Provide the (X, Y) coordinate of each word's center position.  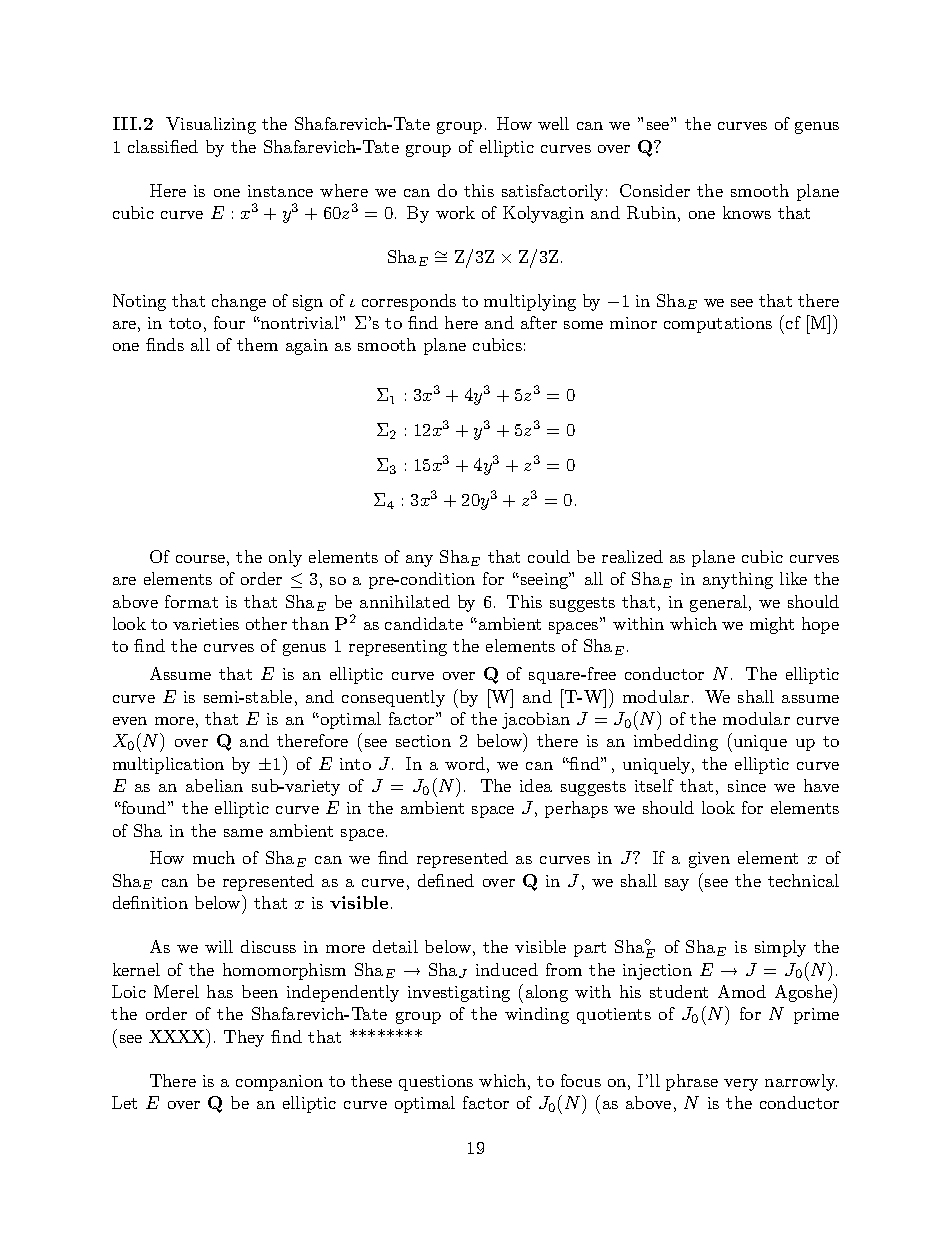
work (455, 212)
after (539, 322)
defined (446, 880)
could (549, 556)
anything (738, 580)
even (130, 721)
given (709, 860)
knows (747, 212)
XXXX (178, 1036)
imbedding (676, 742)
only (285, 558)
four (229, 322)
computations (718, 325)
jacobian (536, 720)
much (214, 857)
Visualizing (211, 125)
